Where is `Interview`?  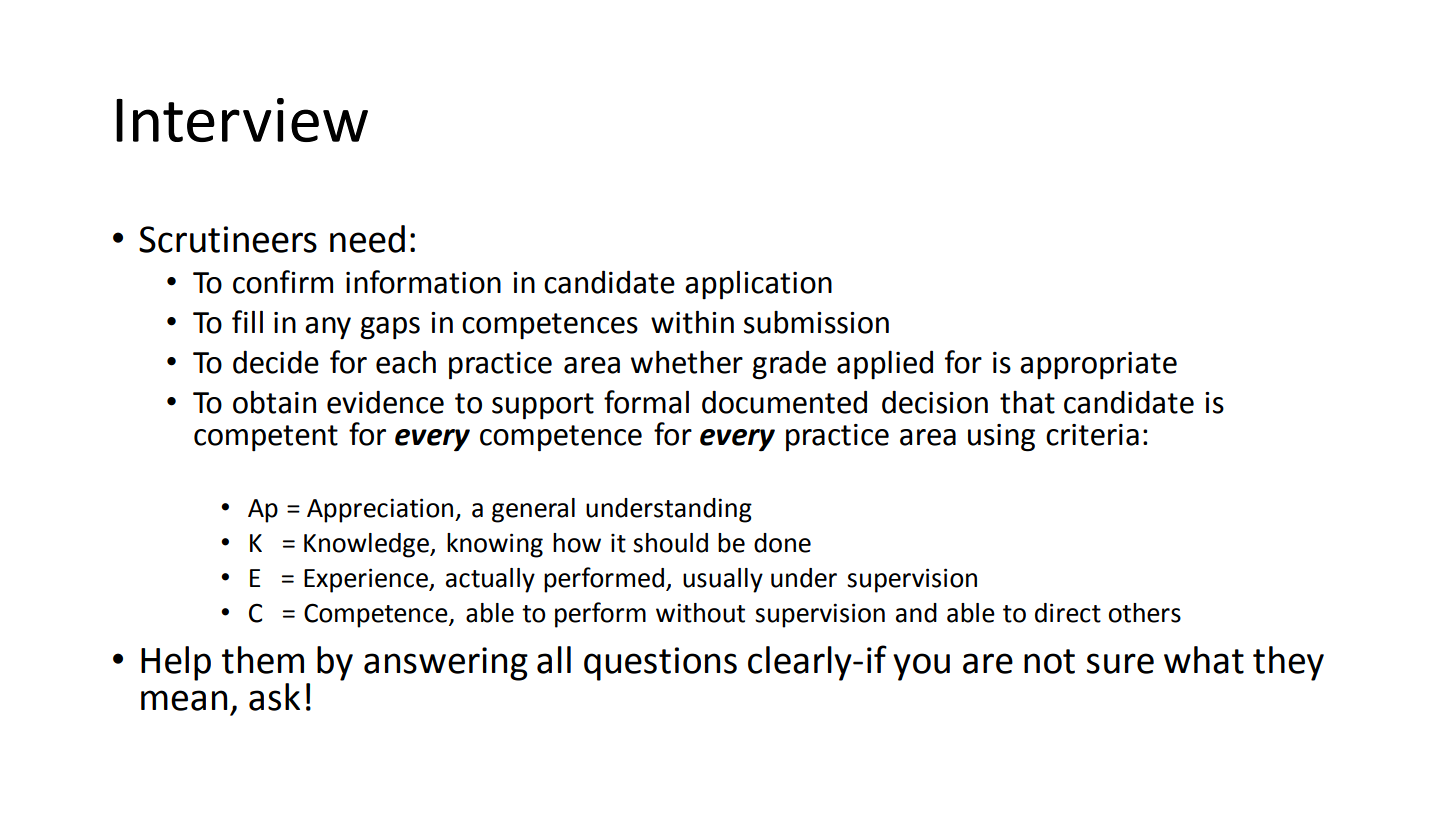
Interview is located at coordinates (242, 120).
